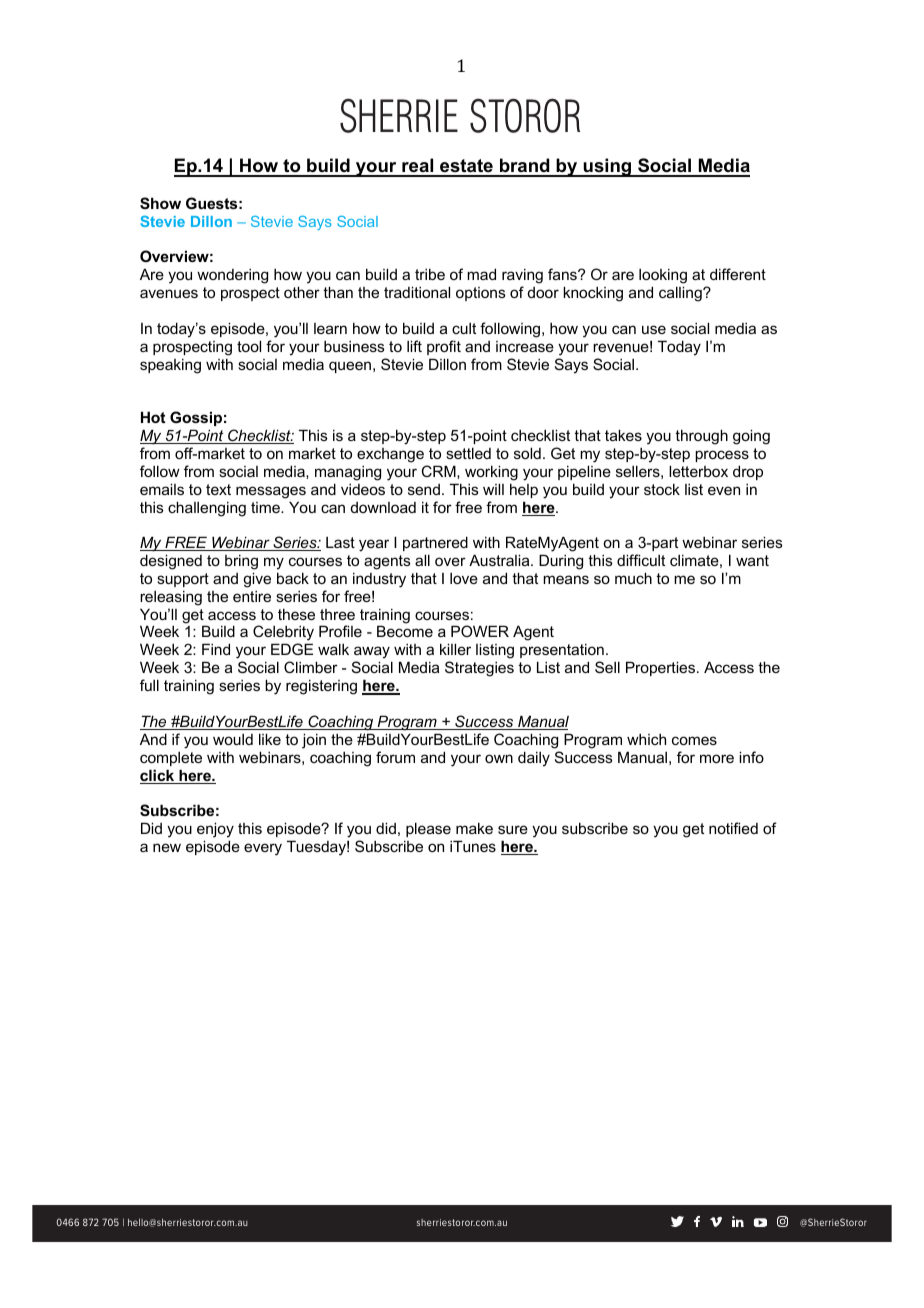 Image resolution: width=924 pixels, height=1308 pixels. Describe the element at coordinates (607, 167) in the page. I see `using` at that location.
